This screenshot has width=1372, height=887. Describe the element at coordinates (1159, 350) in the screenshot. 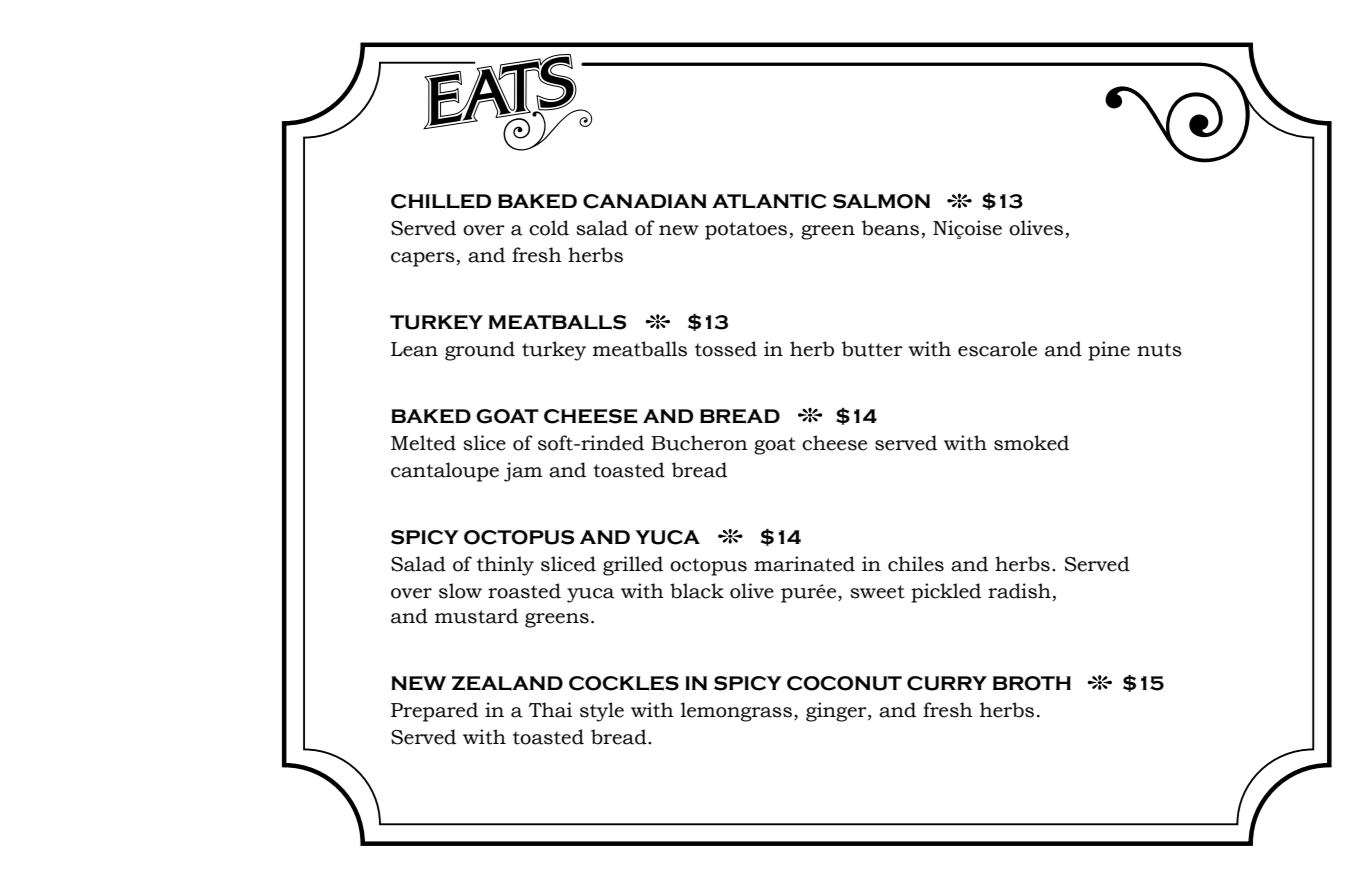

I see `nuts` at that location.
